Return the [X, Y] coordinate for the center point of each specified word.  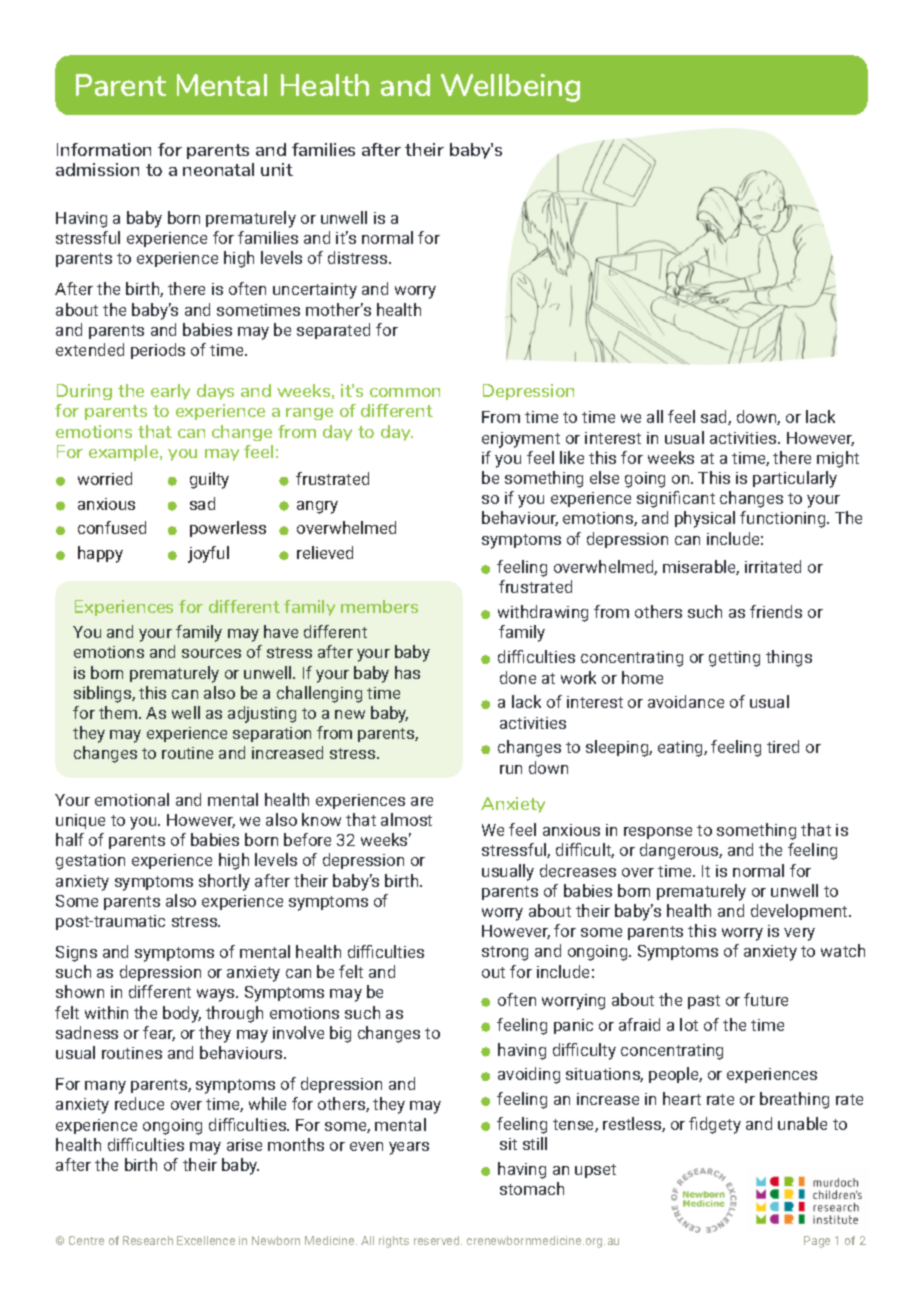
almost [406, 819]
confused [112, 527]
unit [277, 169]
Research [148, 1240]
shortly [224, 882]
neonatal [218, 169]
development [800, 912]
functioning [784, 519]
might [838, 459]
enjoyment [521, 440]
